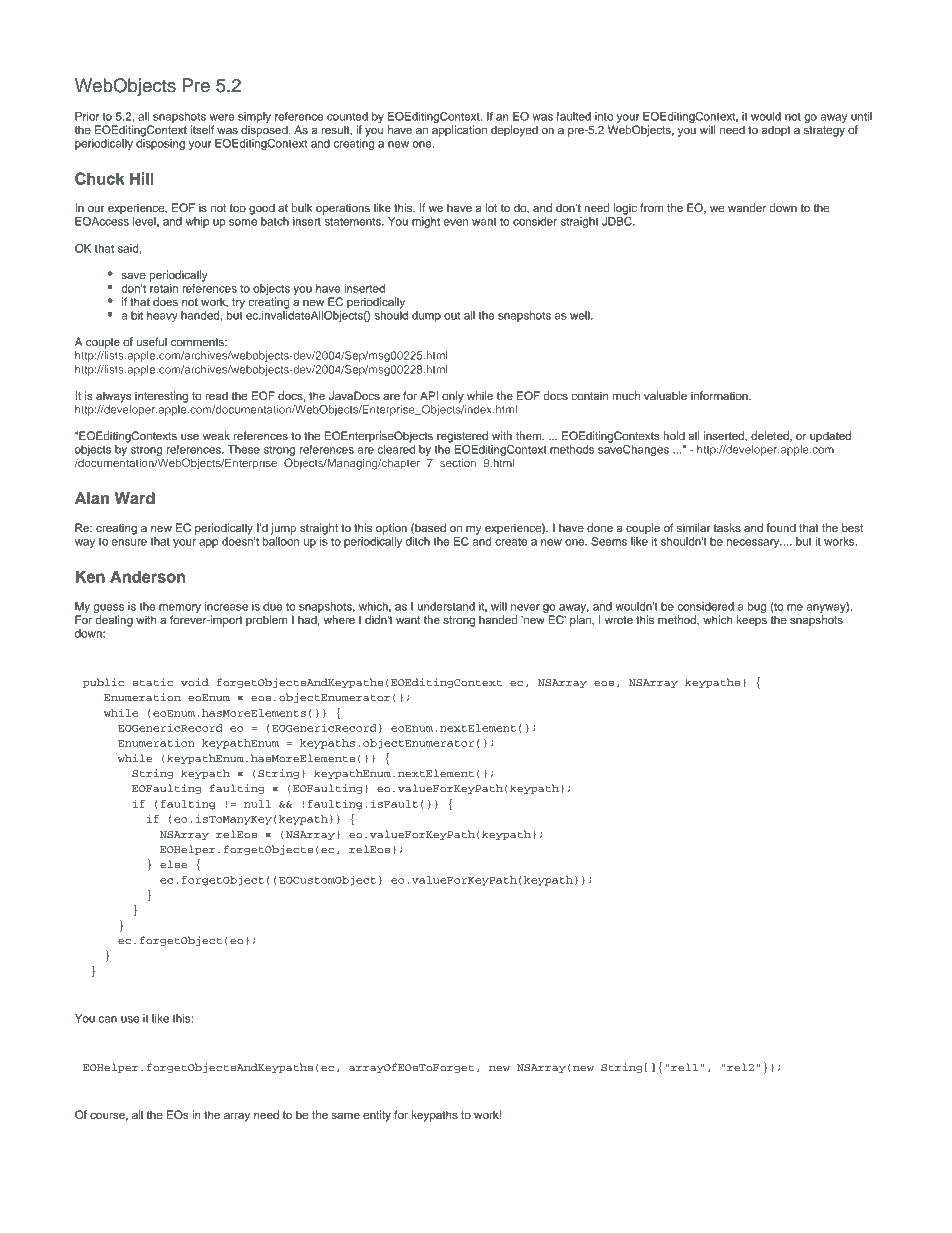 This page has width=952, height=1233. What do you see at coordinates (752, 621) in the page?
I see `keeps` at bounding box center [752, 621].
